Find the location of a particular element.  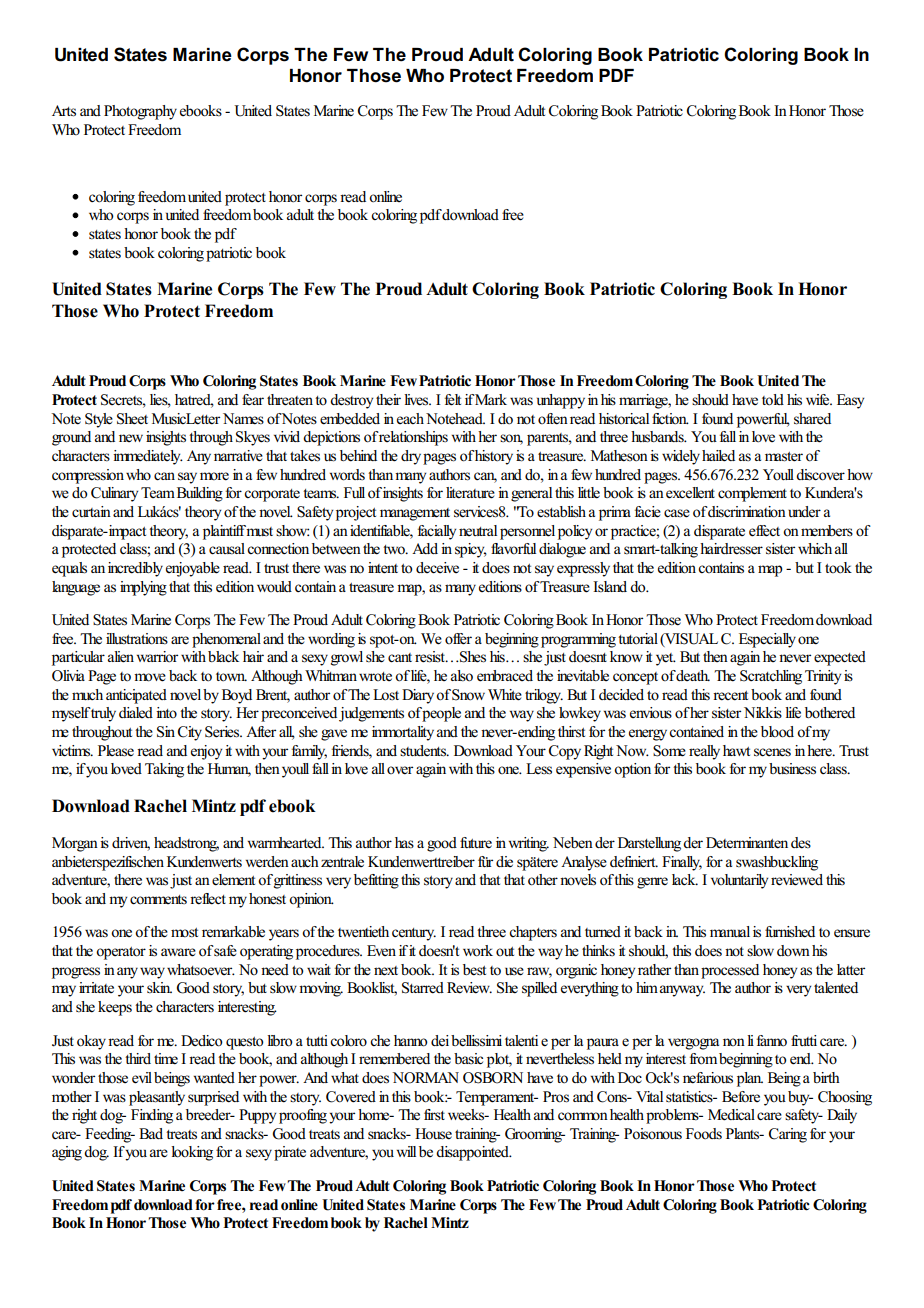

pleasantly is located at coordinates (157, 1098).
